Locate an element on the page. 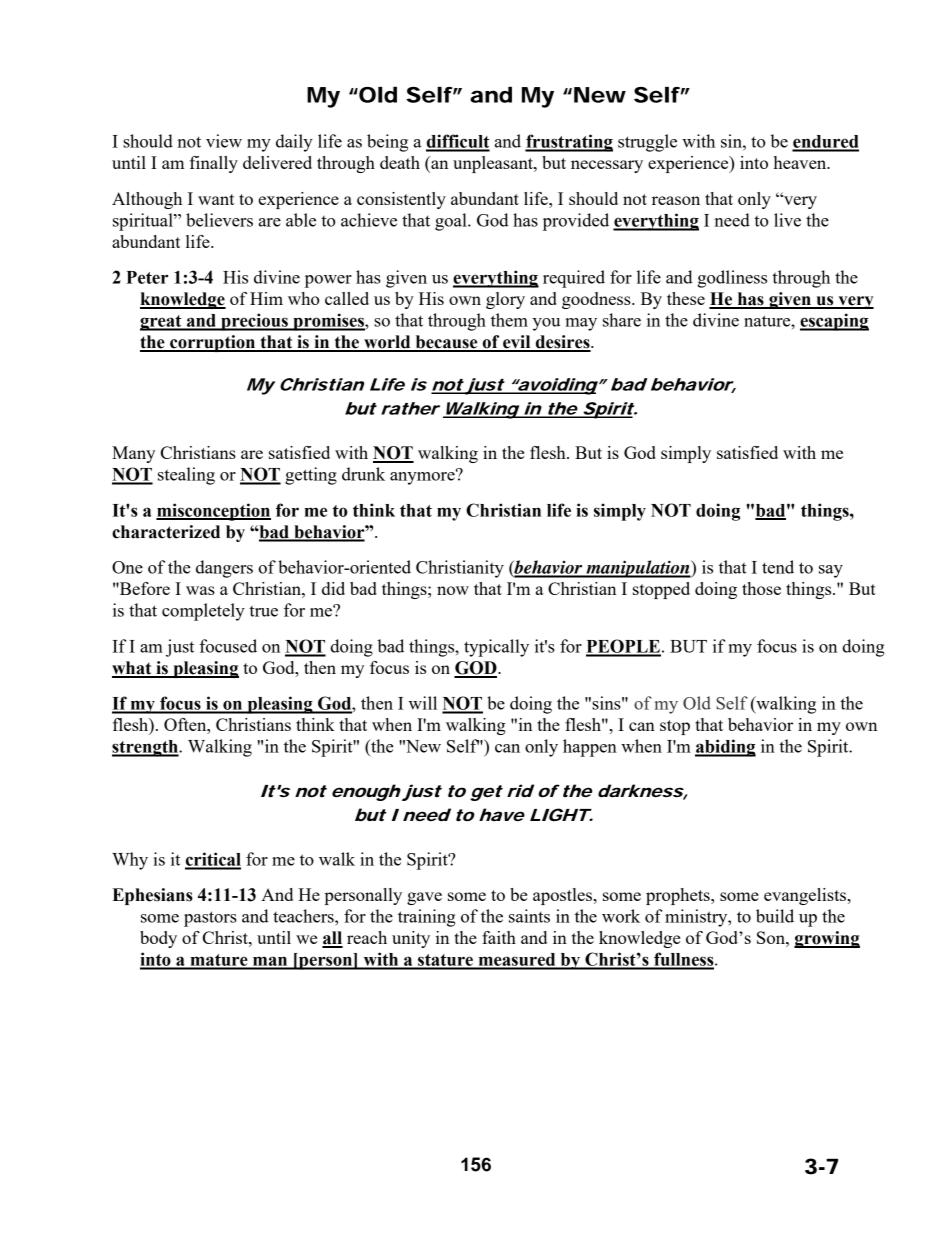  heaven is located at coordinates (801, 162).
